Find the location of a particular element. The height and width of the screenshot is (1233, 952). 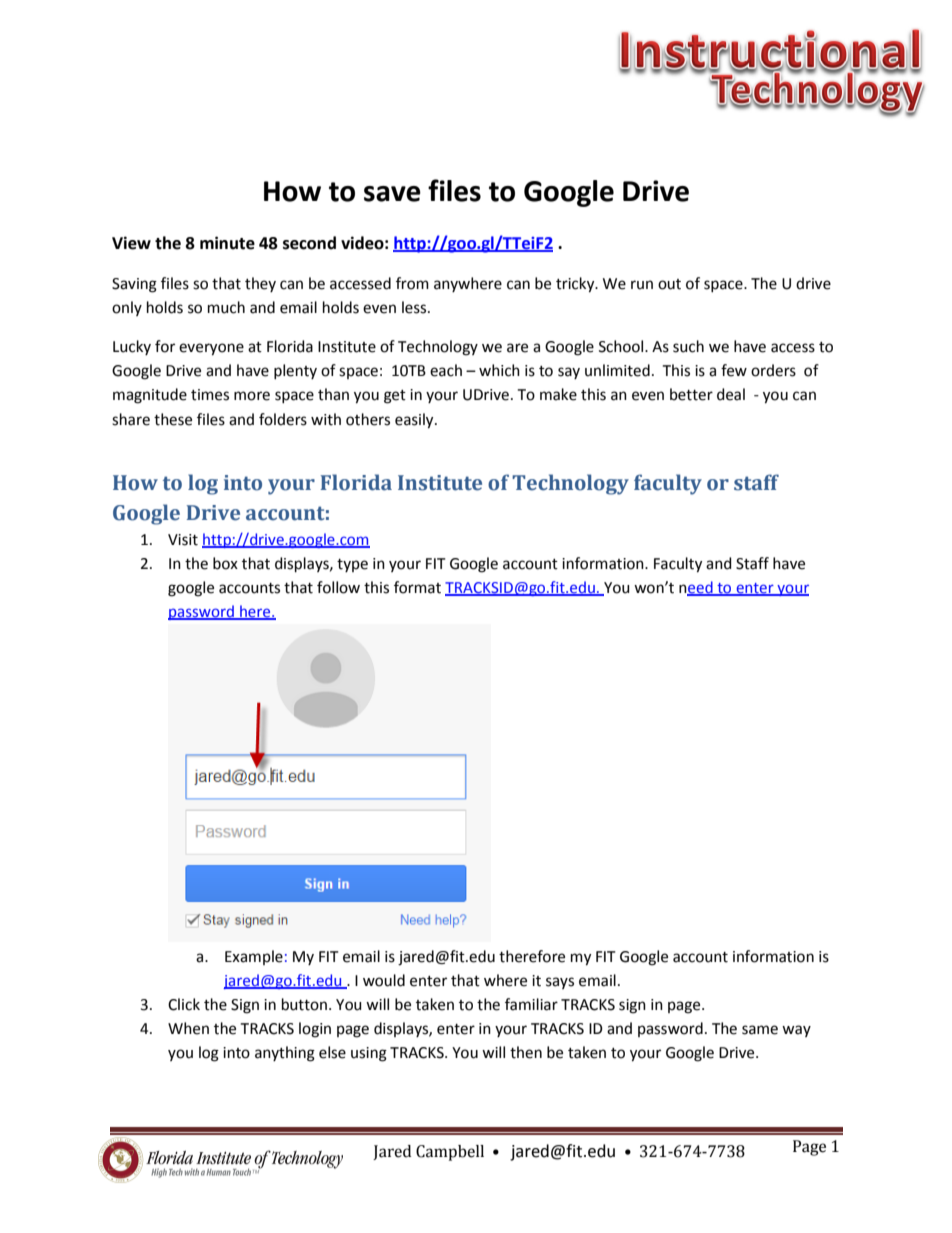

minute is located at coordinates (227, 243).
